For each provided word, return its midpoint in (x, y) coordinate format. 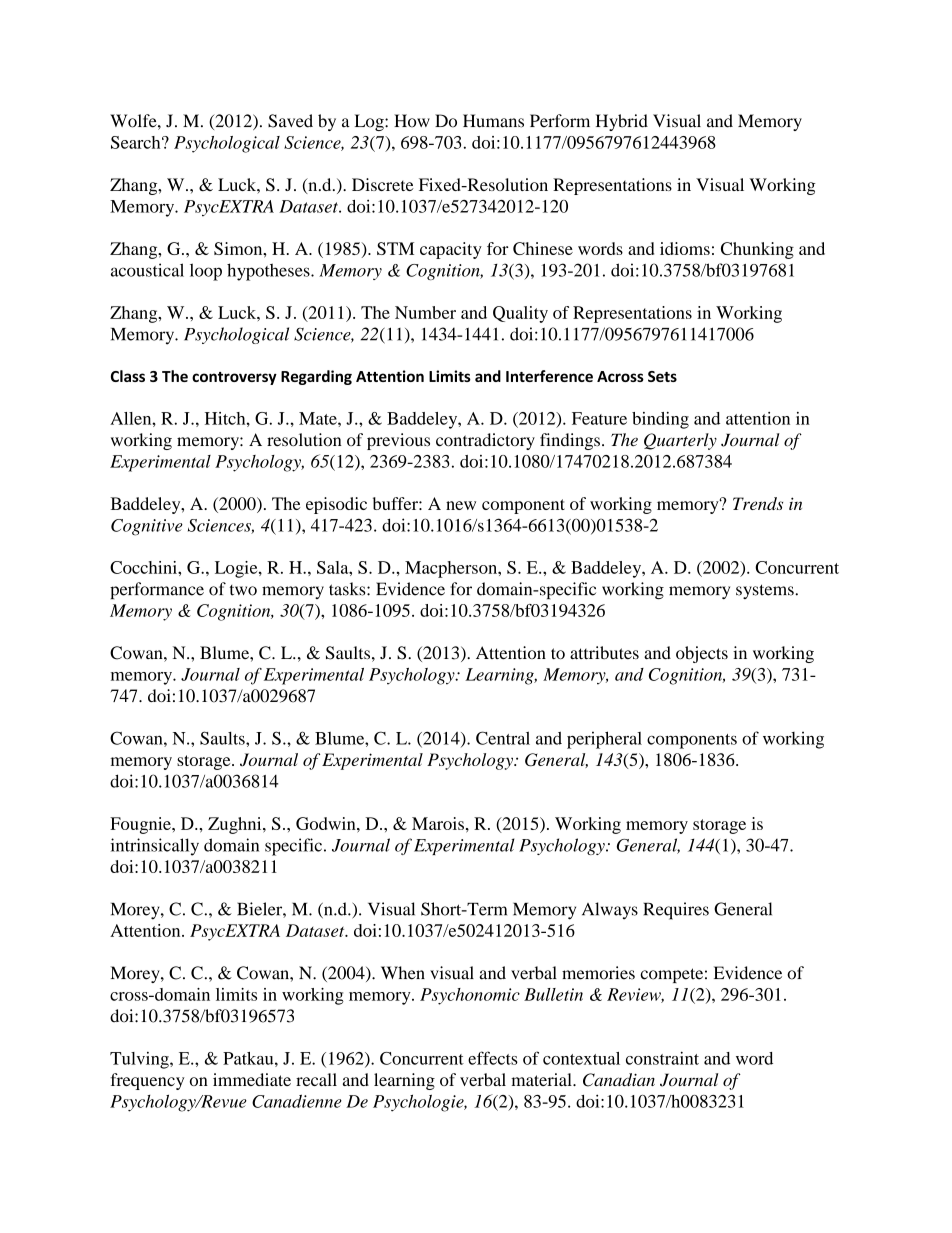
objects (702, 654)
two (243, 590)
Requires (676, 911)
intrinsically (155, 847)
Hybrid (622, 122)
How (412, 121)
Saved (290, 121)
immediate (252, 1079)
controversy (234, 378)
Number (425, 312)
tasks (348, 589)
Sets (662, 376)
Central (503, 738)
